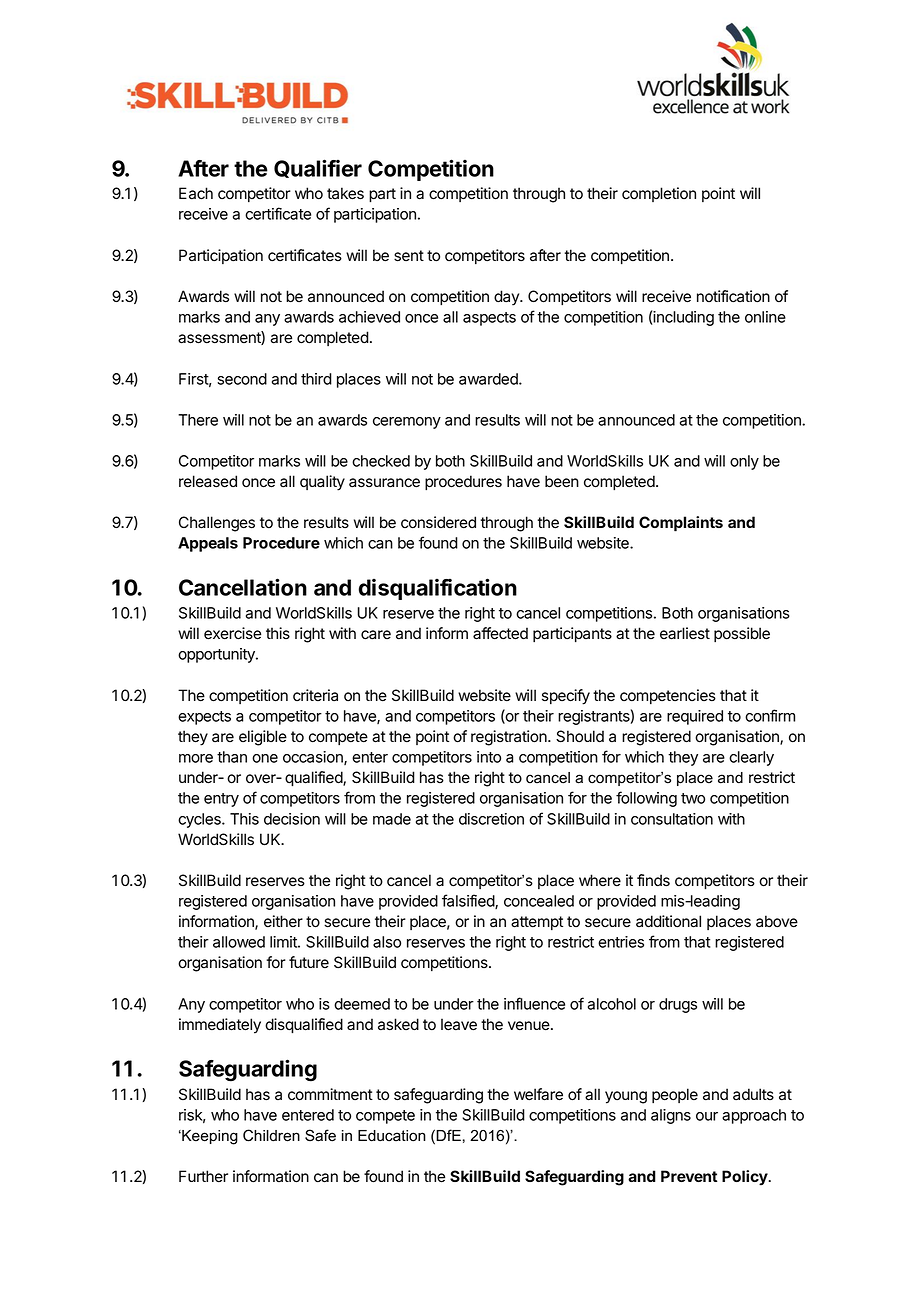 The width and height of the screenshot is (924, 1309). Describe the element at coordinates (685, 633) in the screenshot. I see `earliest` at that location.
